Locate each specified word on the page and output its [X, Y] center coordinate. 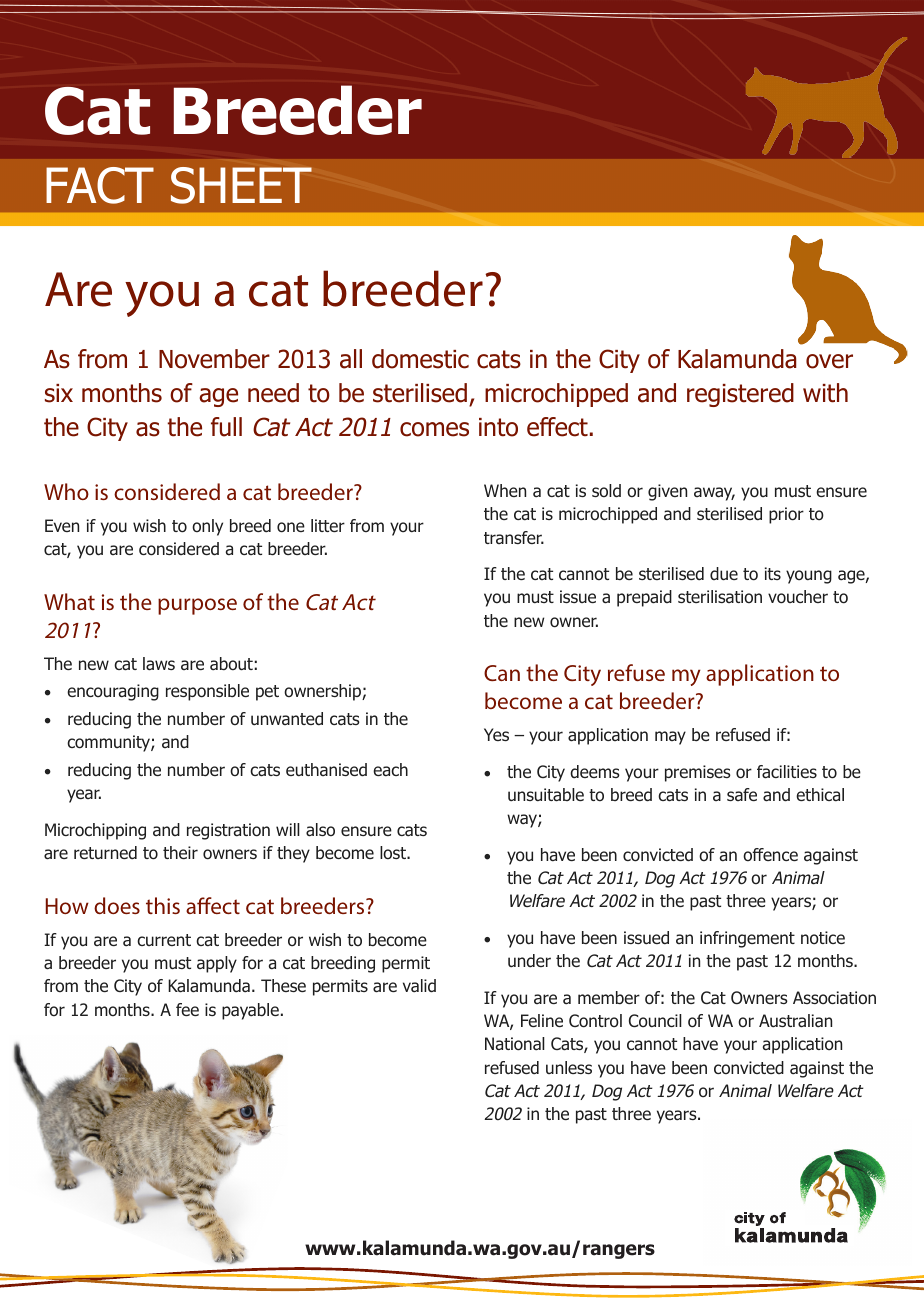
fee [187, 1009]
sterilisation [720, 596]
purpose [197, 606]
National [515, 1044]
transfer [514, 537]
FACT [100, 185]
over [829, 361]
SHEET [241, 185]
